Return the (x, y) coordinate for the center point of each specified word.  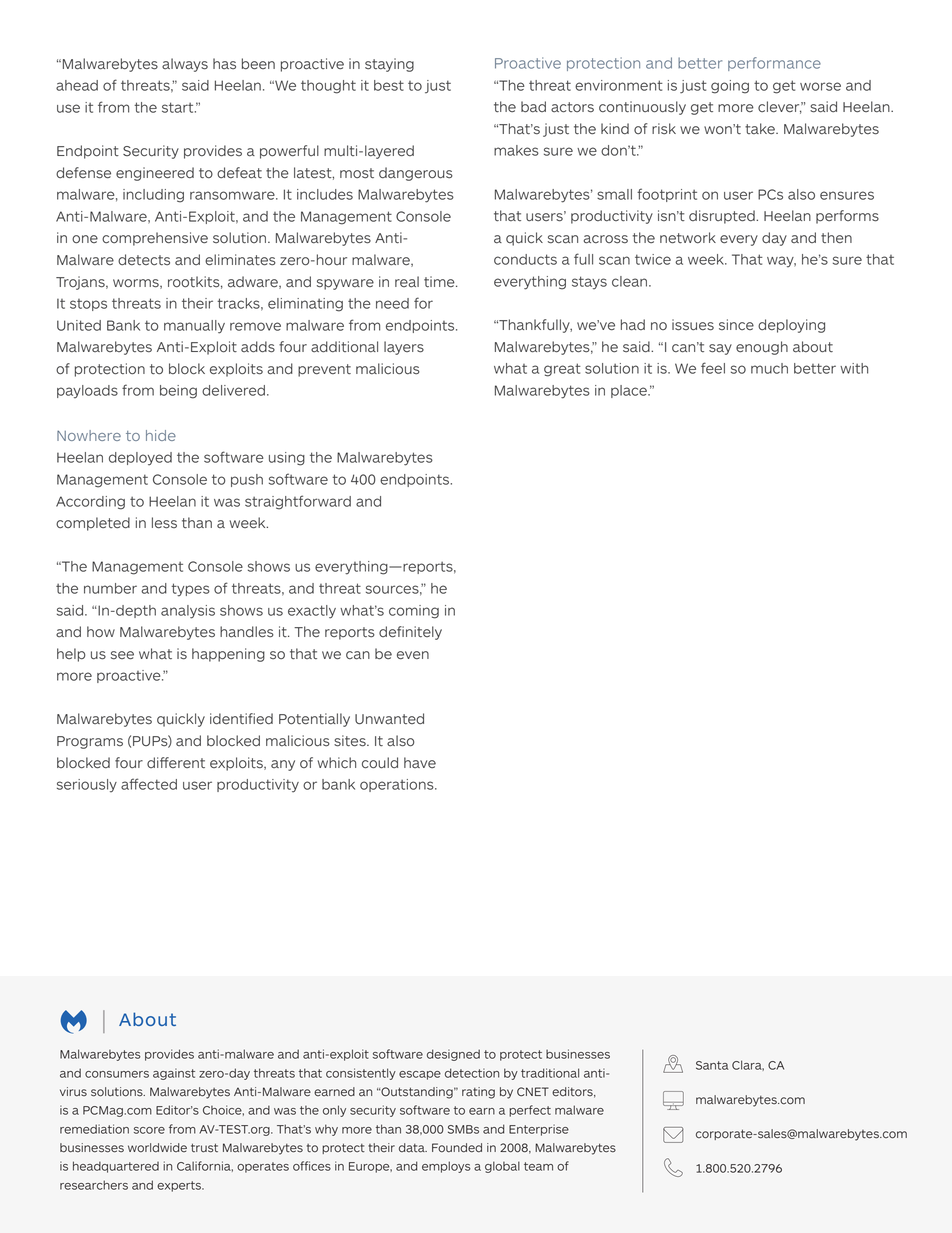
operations (398, 785)
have (420, 762)
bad (533, 107)
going (730, 87)
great (562, 370)
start (179, 107)
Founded (457, 1148)
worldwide (157, 1148)
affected (149, 784)
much (769, 368)
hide (161, 435)
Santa (712, 1065)
